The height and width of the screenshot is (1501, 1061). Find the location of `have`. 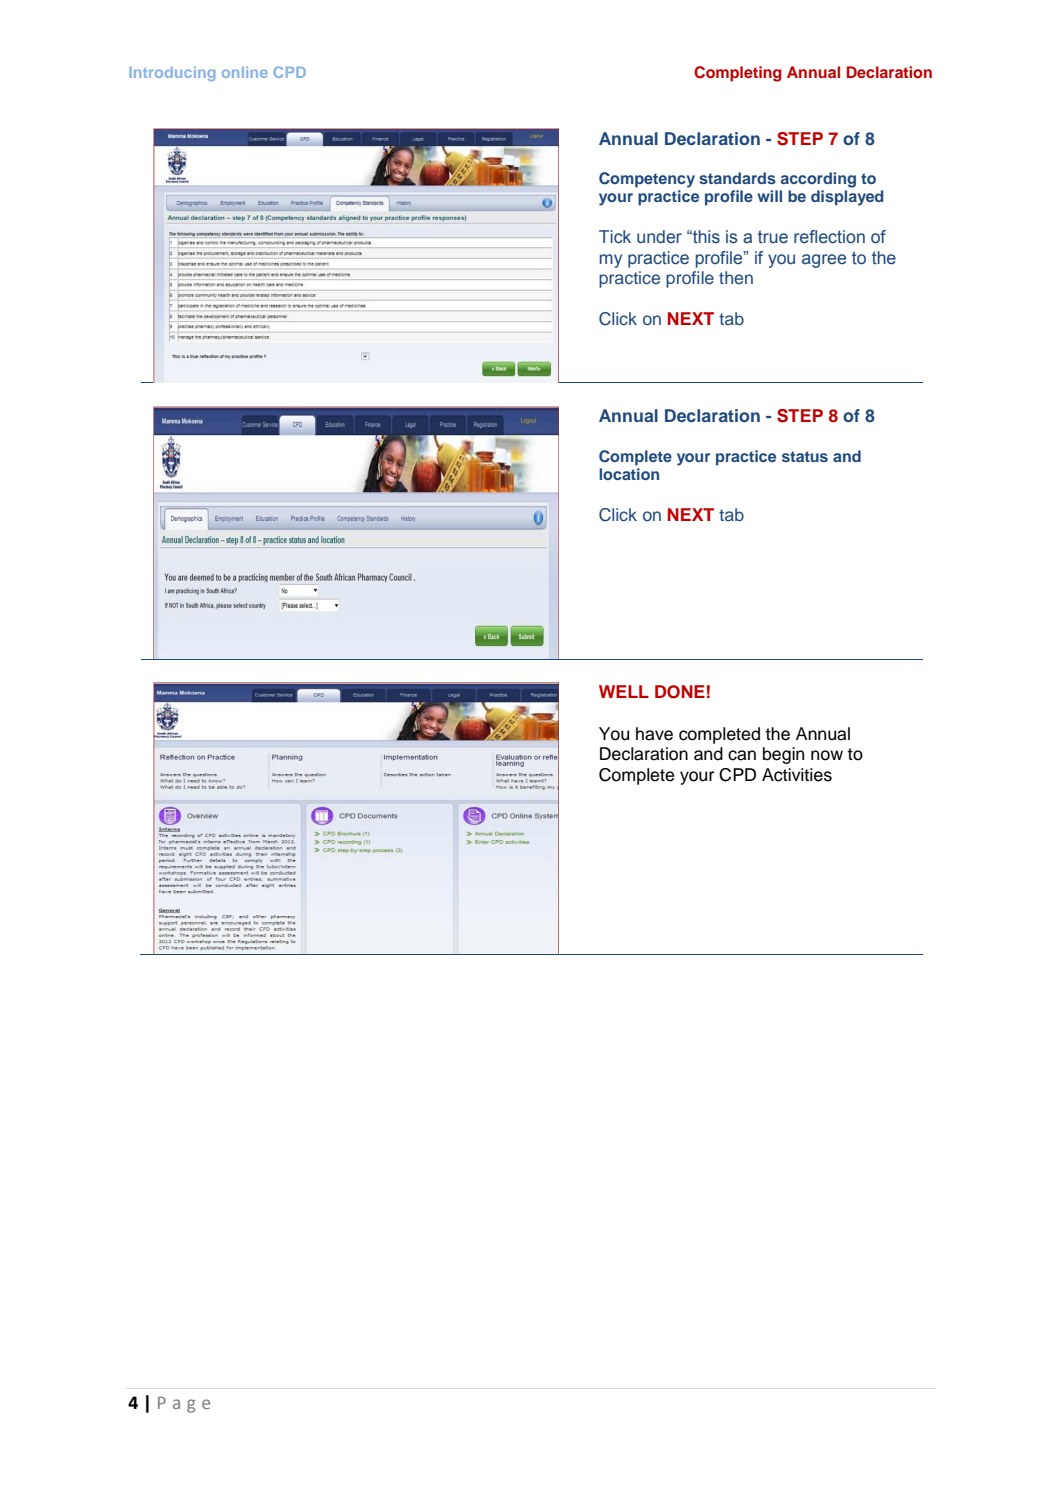

have is located at coordinates (654, 734).
